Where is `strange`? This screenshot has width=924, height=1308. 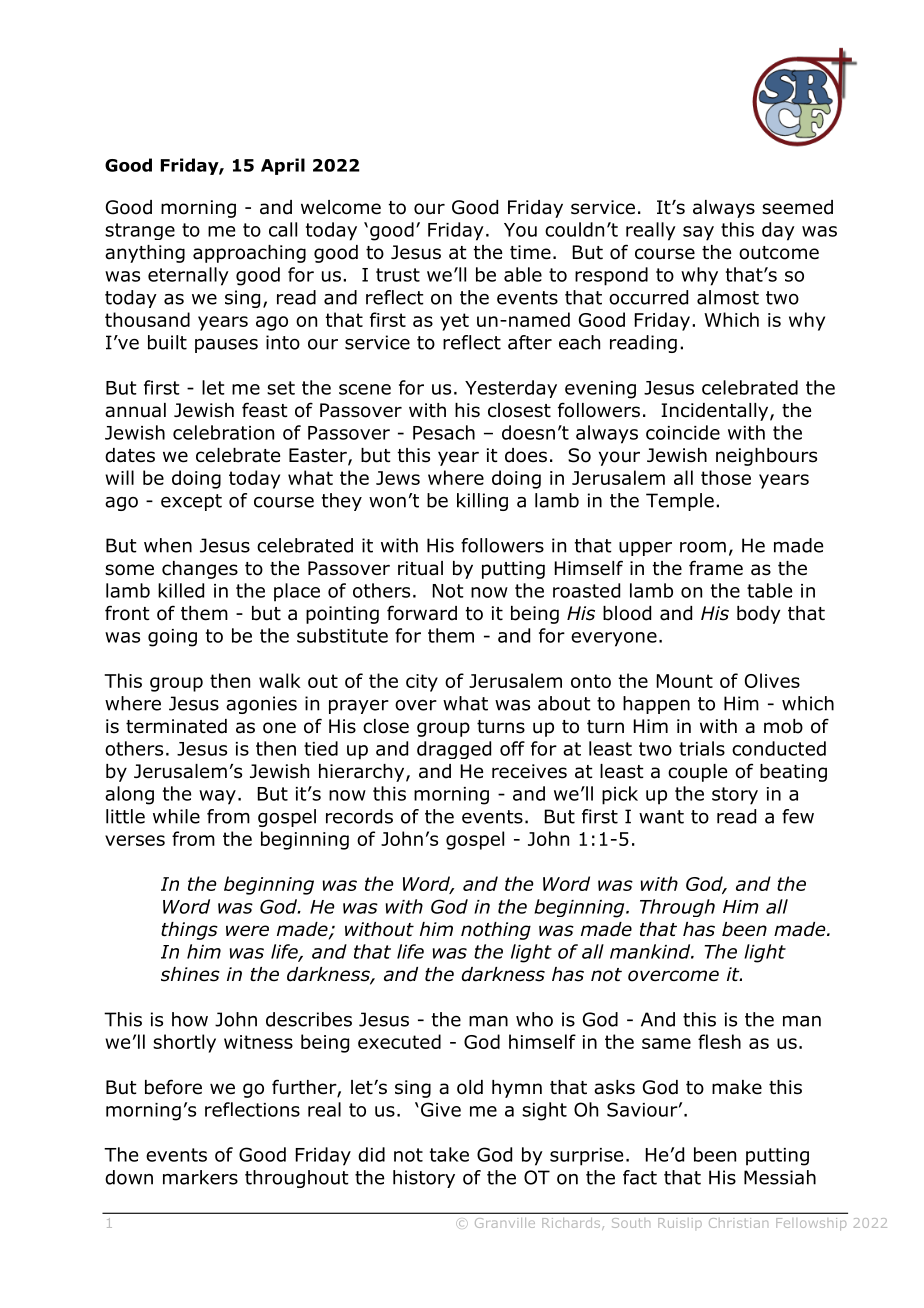 strange is located at coordinates (140, 231).
